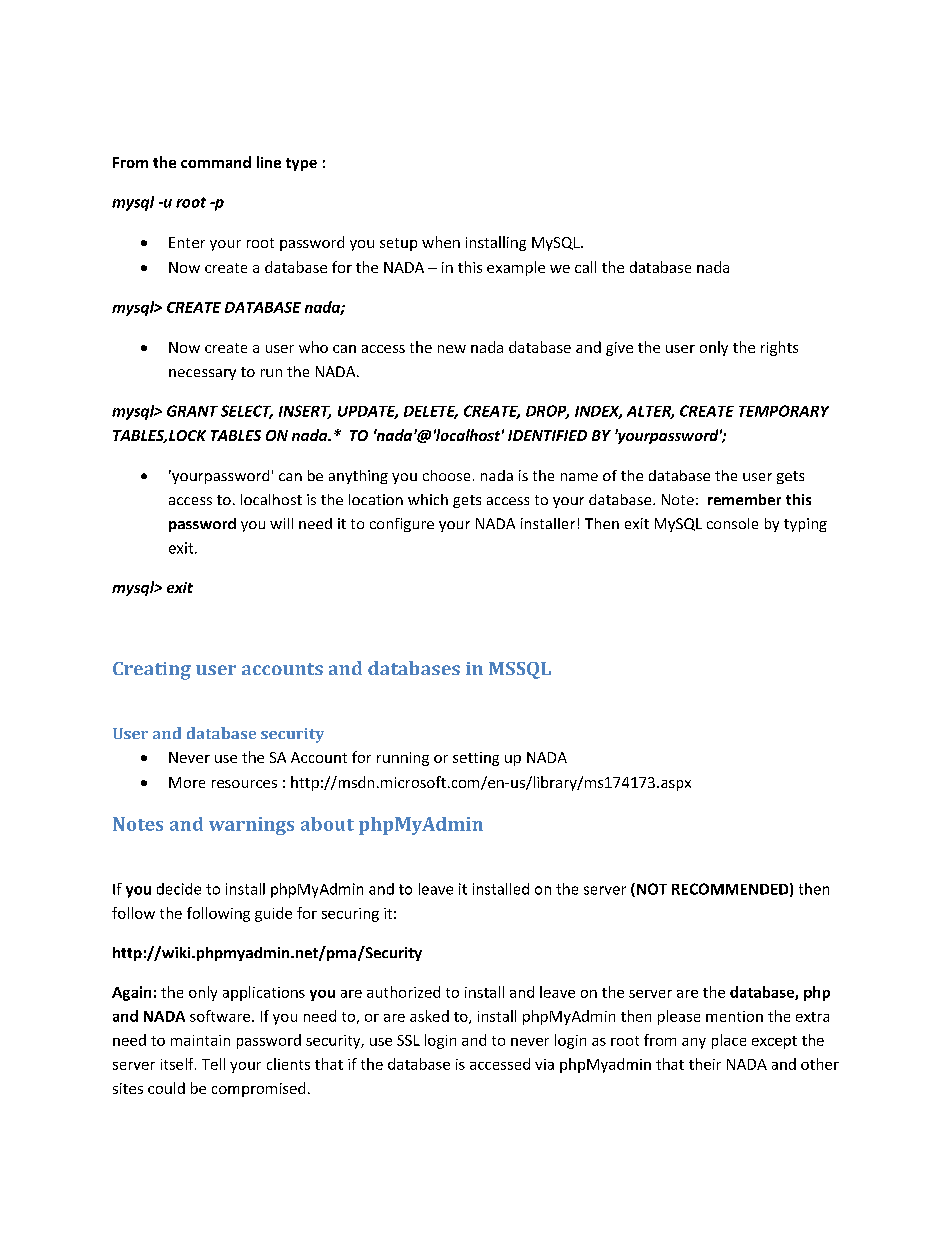 The height and width of the screenshot is (1233, 952). Describe the element at coordinates (441, 242) in the screenshot. I see `when` at that location.
